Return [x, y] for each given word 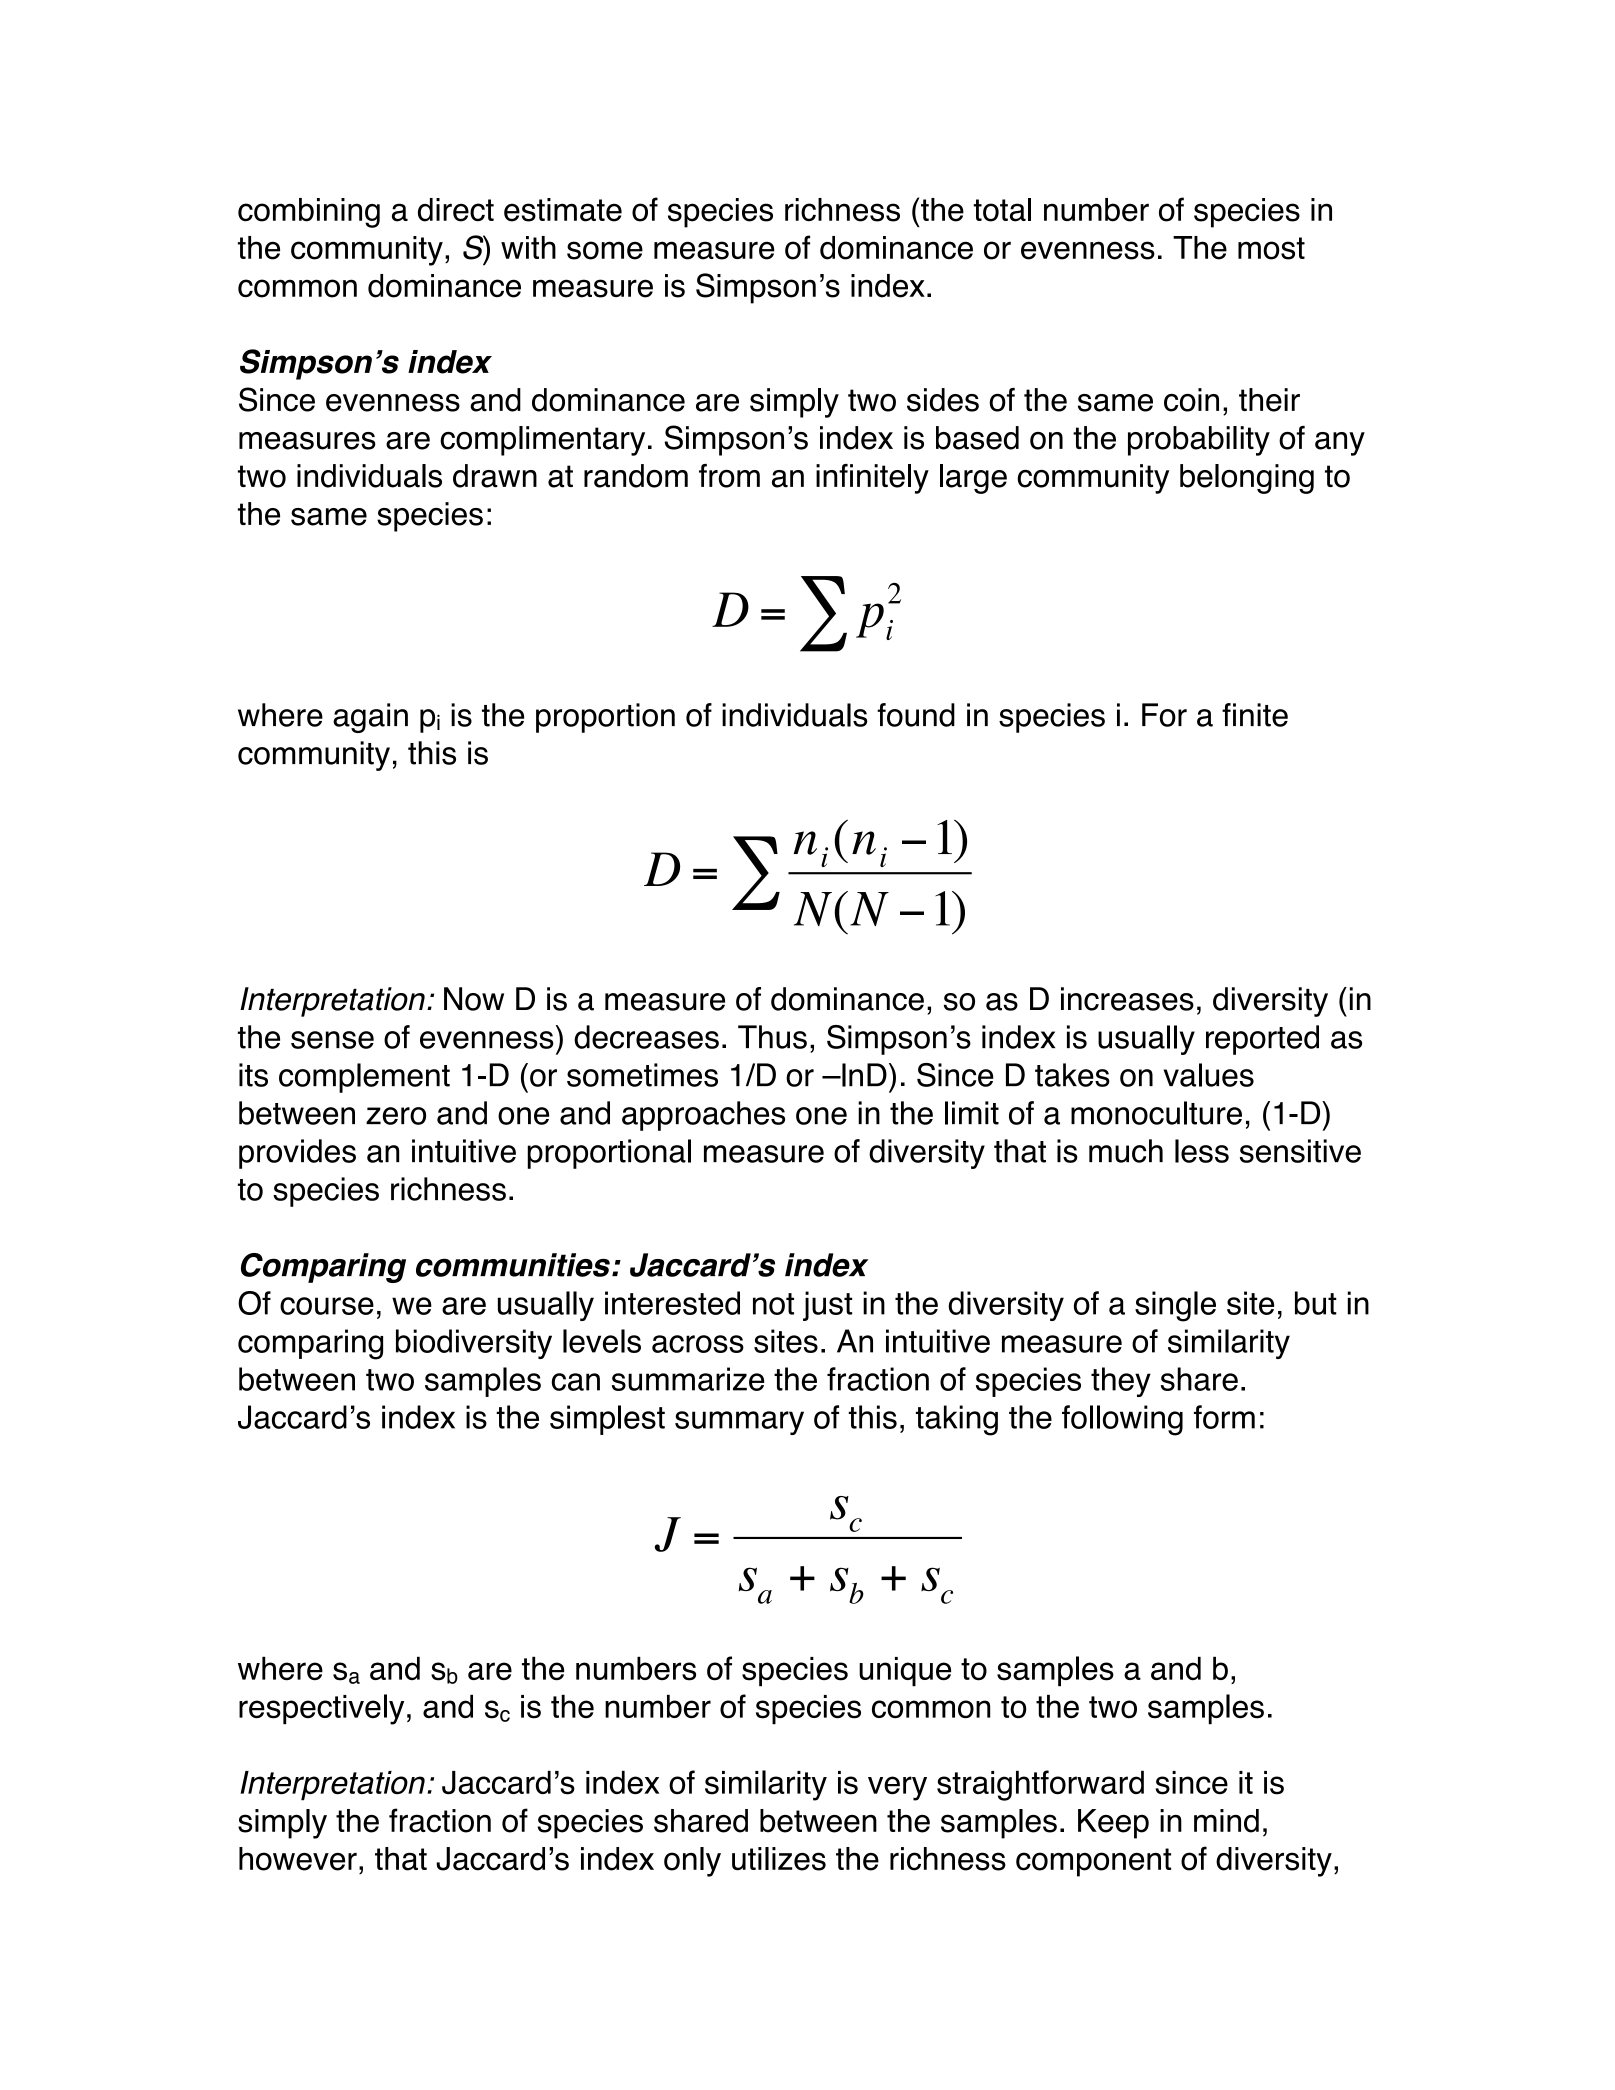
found [916, 715]
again [370, 718]
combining [309, 213]
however [298, 1859]
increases [1127, 999]
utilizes [779, 1859]
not [773, 1304]
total [1002, 210]
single [1175, 1306]
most [1271, 248]
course [327, 1306]
